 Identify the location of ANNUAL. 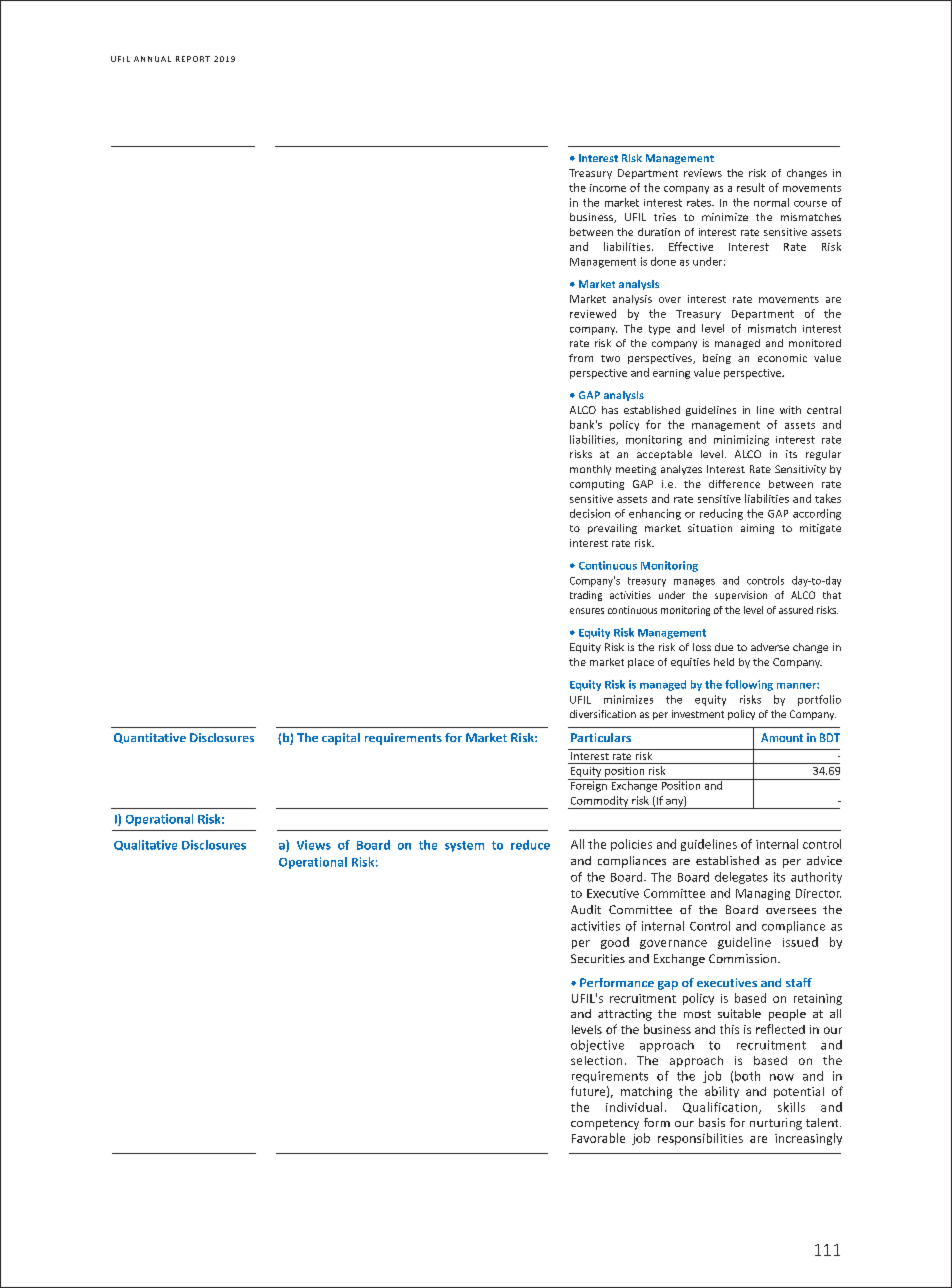
(152, 59).
